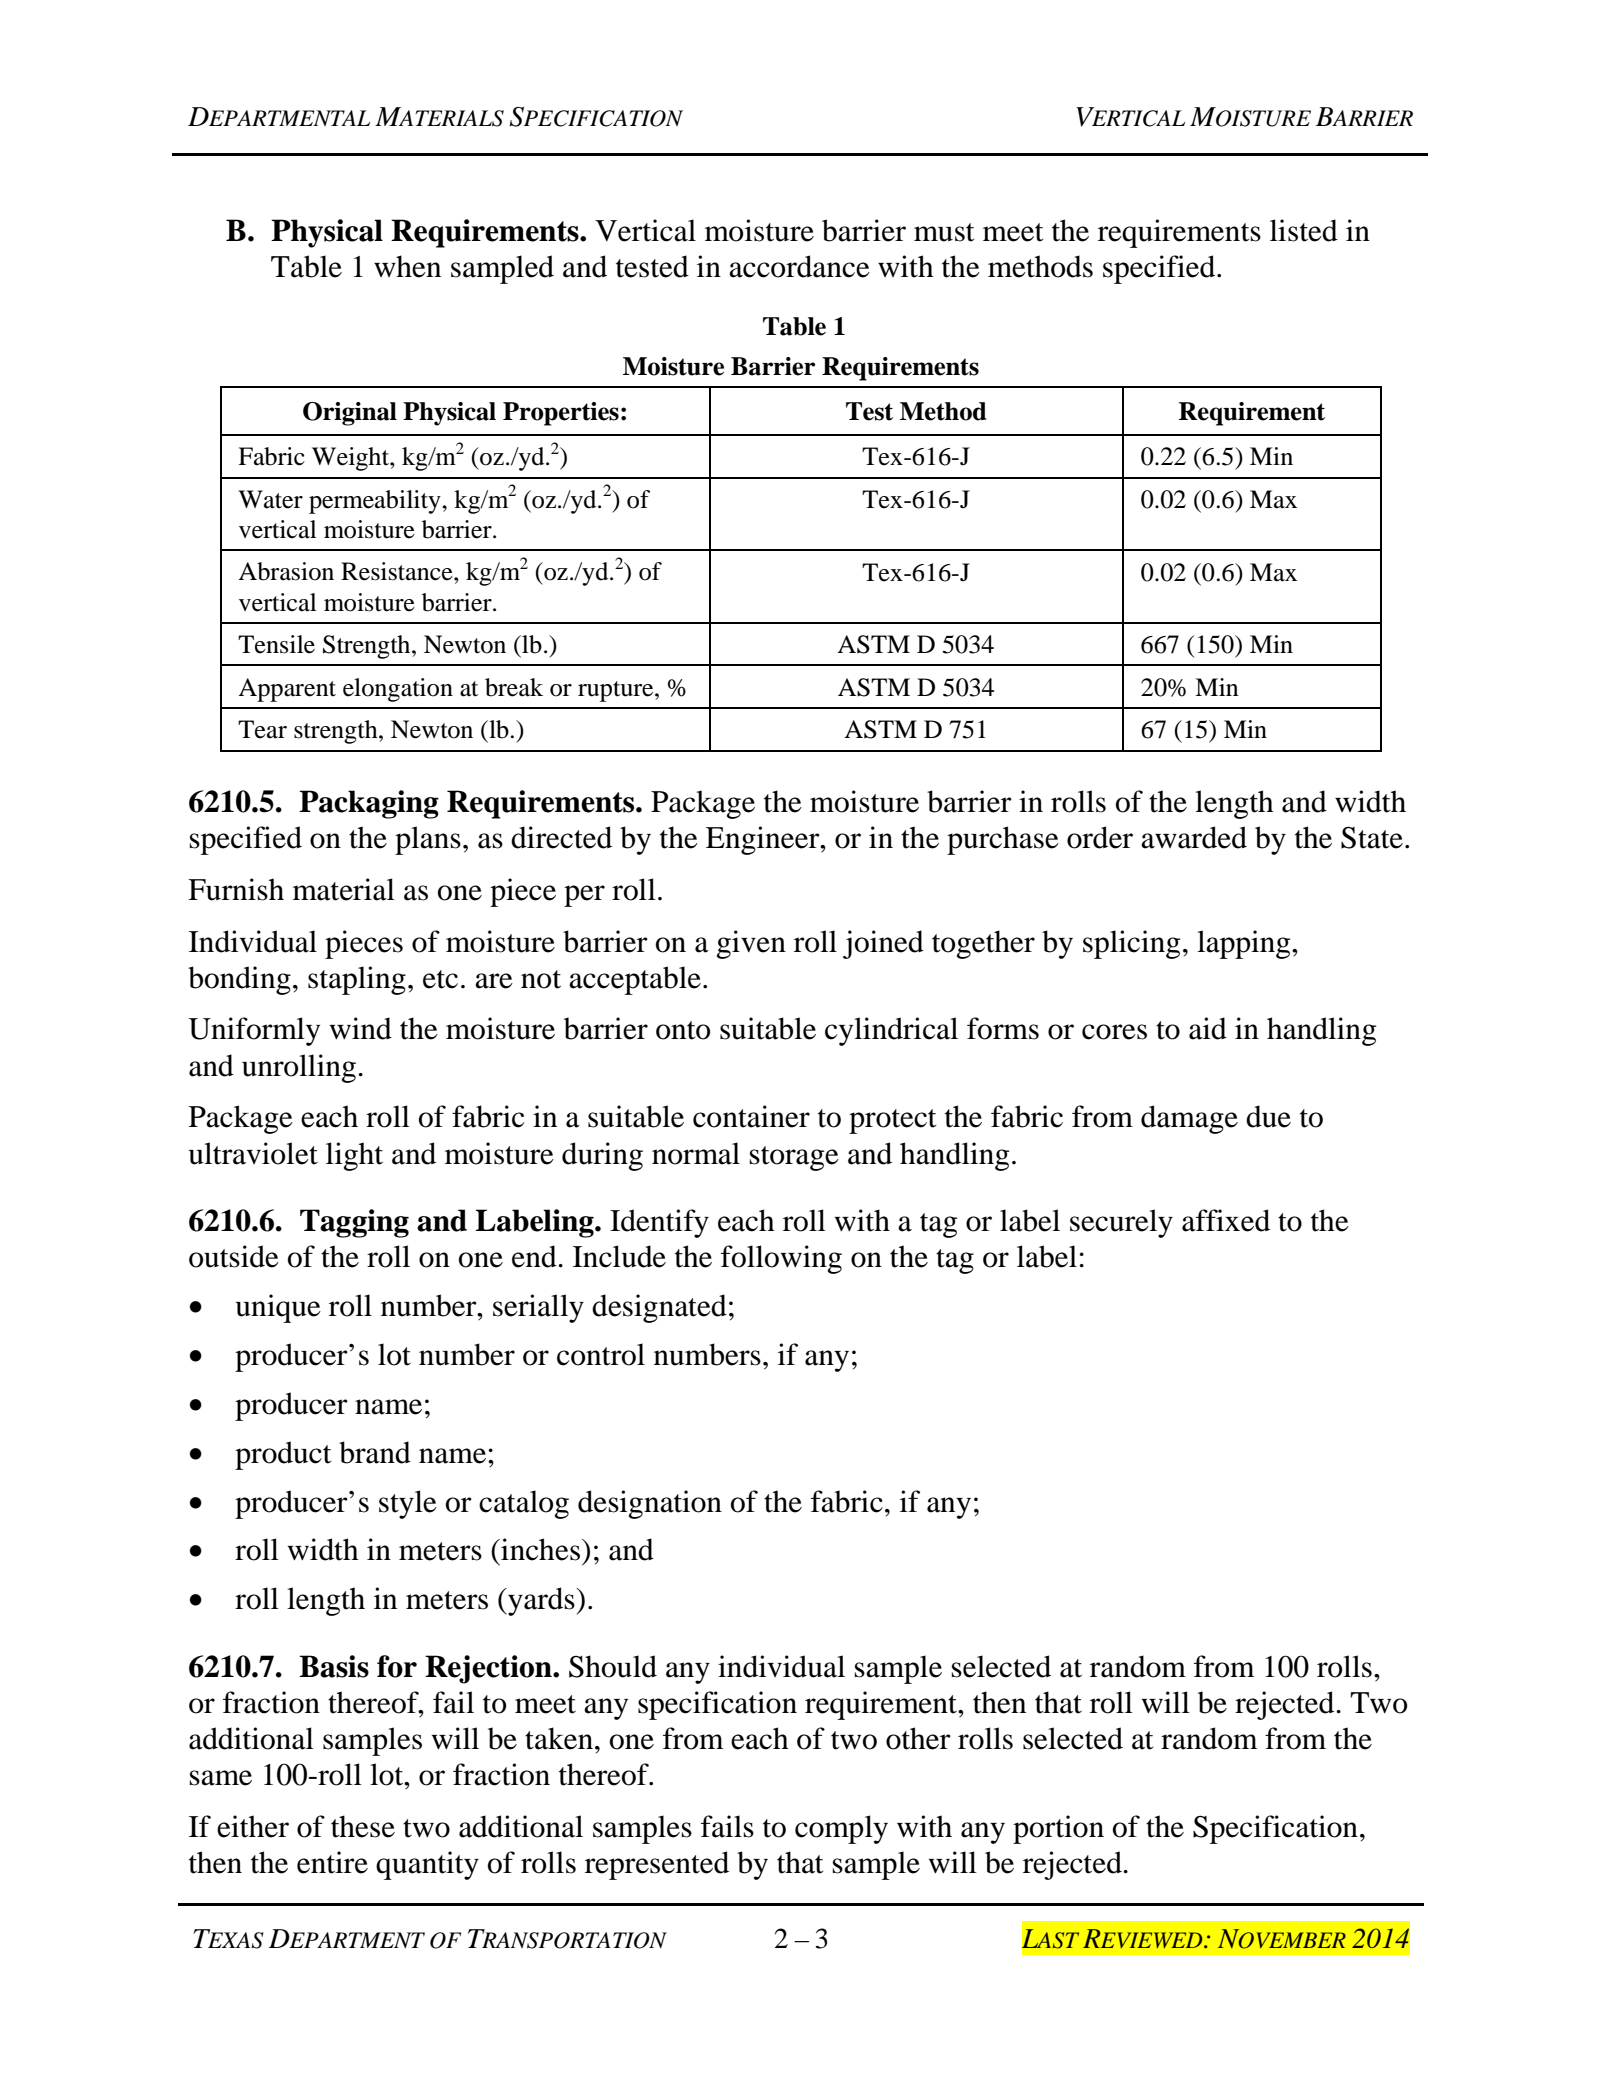 This screenshot has width=1602, height=2073. Describe the element at coordinates (363, 1826) in the screenshot. I see `these` at that location.
